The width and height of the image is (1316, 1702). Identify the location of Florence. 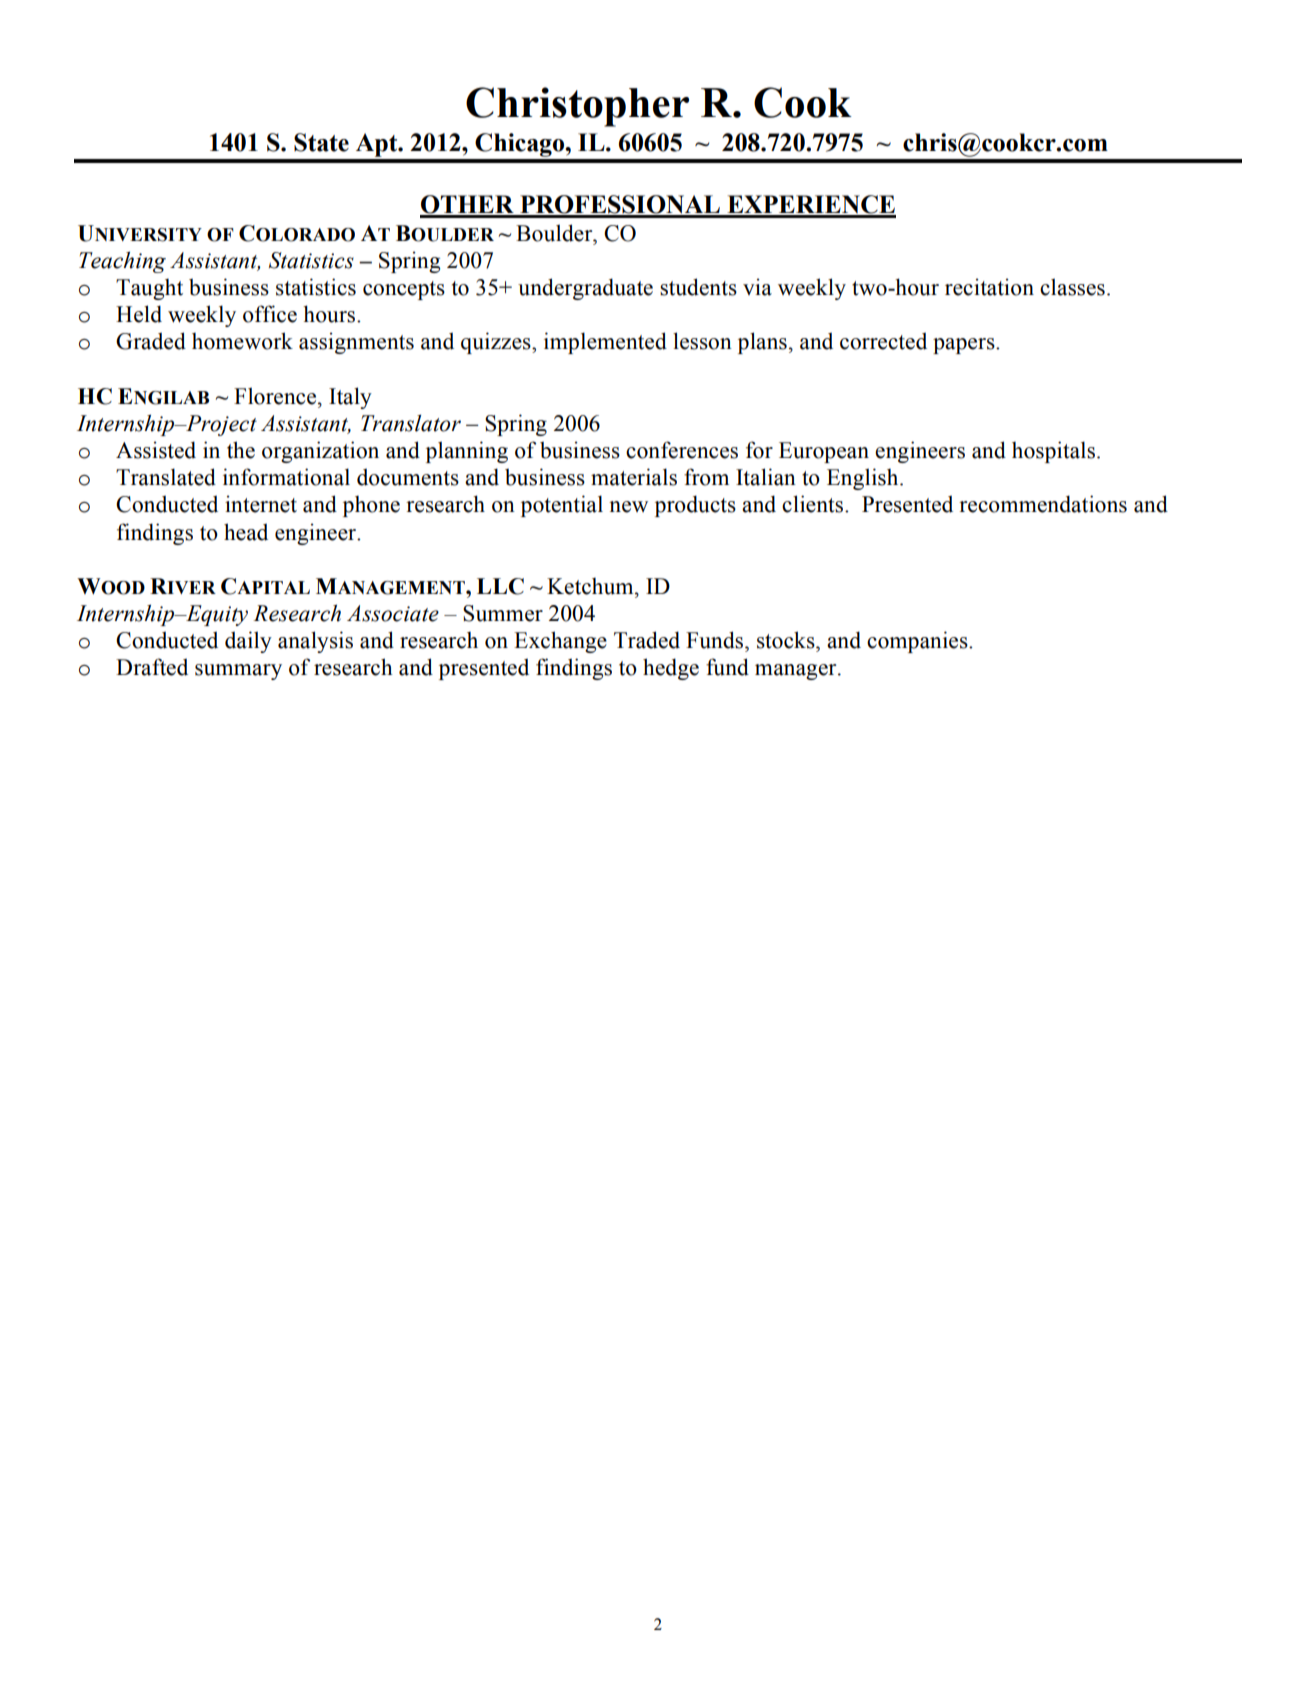
(276, 396).
